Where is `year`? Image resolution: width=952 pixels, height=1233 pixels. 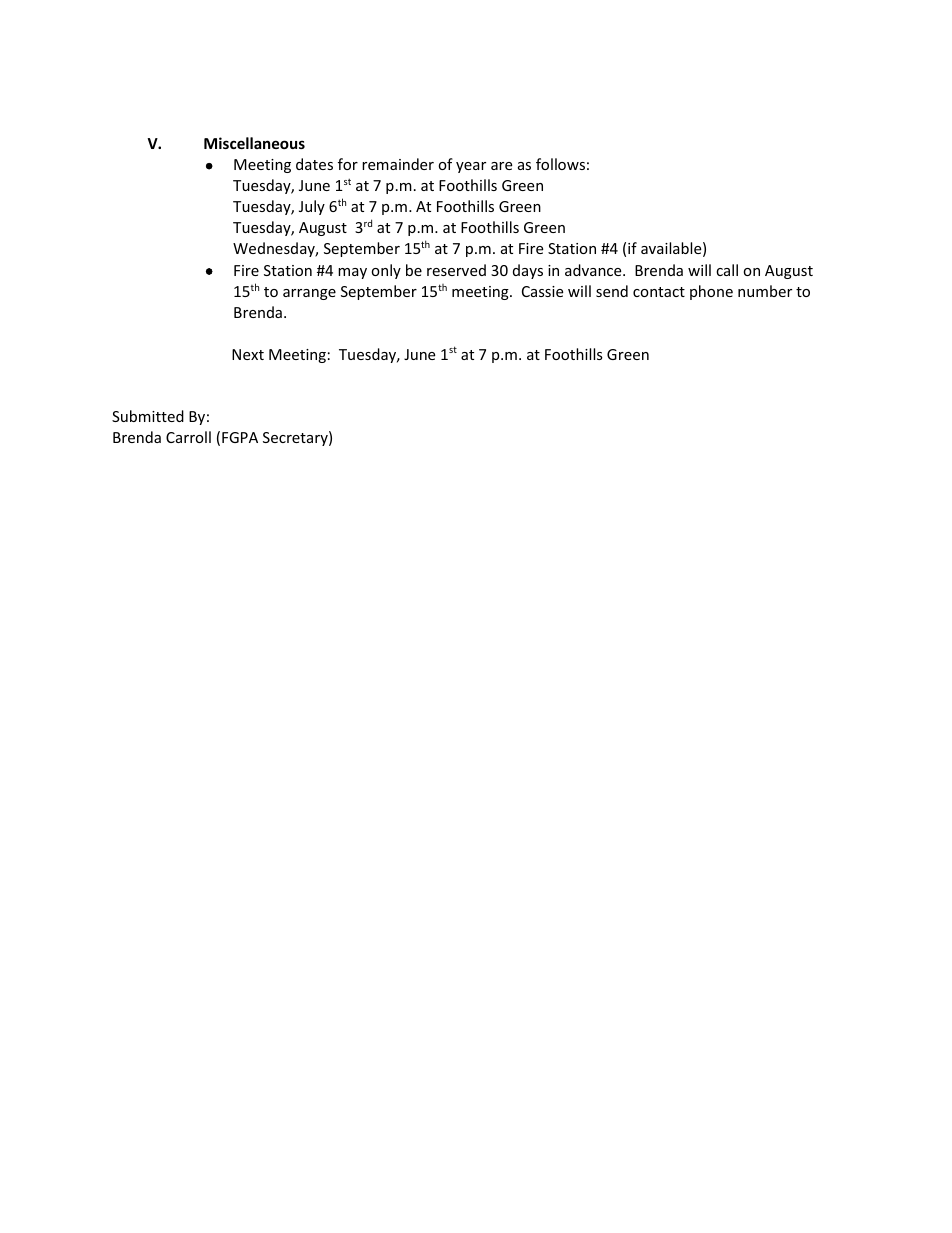
year is located at coordinates (471, 167).
